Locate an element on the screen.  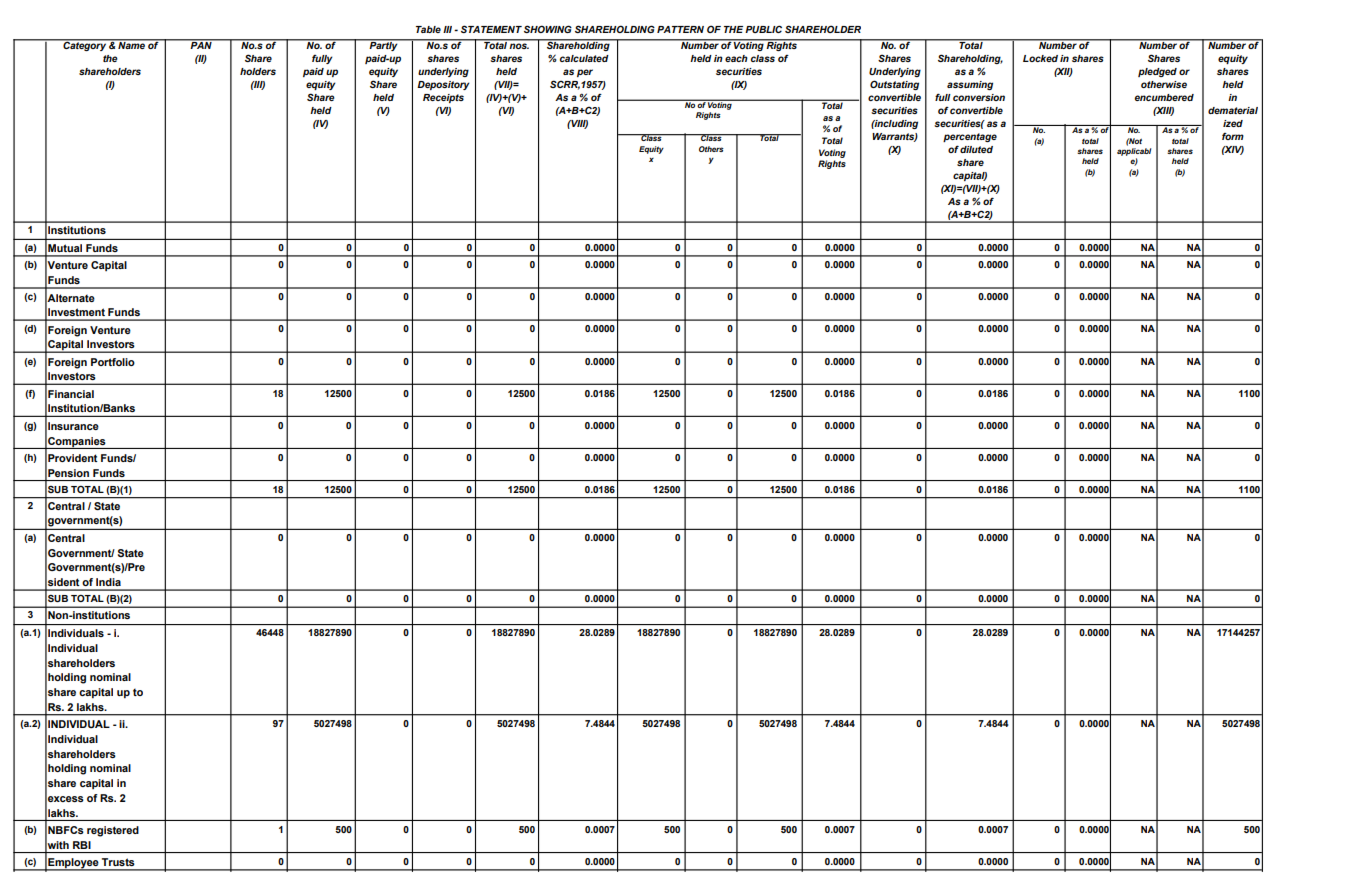
Portfolio is located at coordinates (113, 362).
